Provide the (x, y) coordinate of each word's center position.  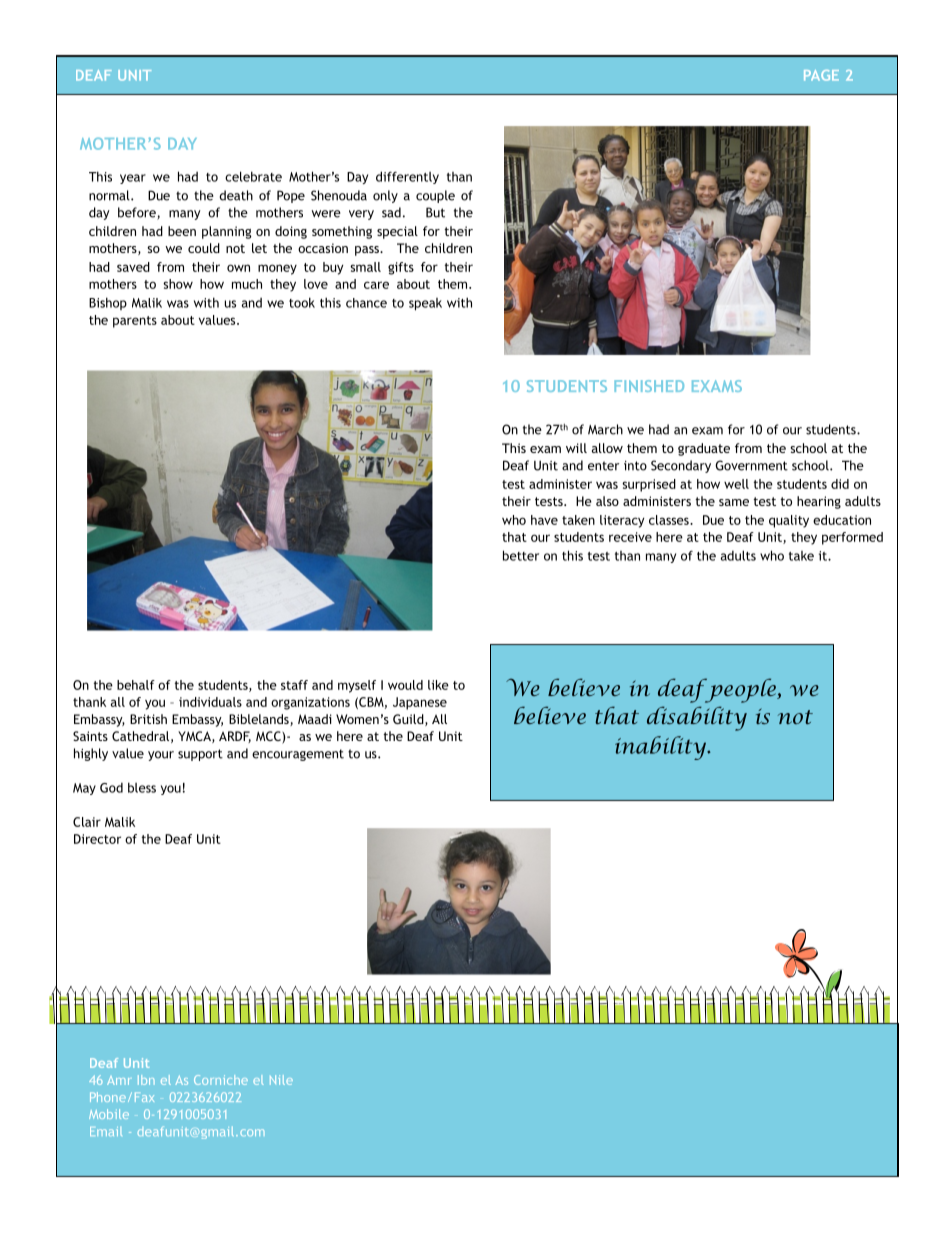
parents (135, 322)
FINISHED (649, 386)
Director (97, 839)
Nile (281, 1080)
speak (425, 304)
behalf (136, 685)
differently (407, 177)
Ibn (146, 1080)
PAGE (821, 75)
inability (662, 748)
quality (789, 521)
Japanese (420, 703)
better (521, 555)
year (133, 179)
